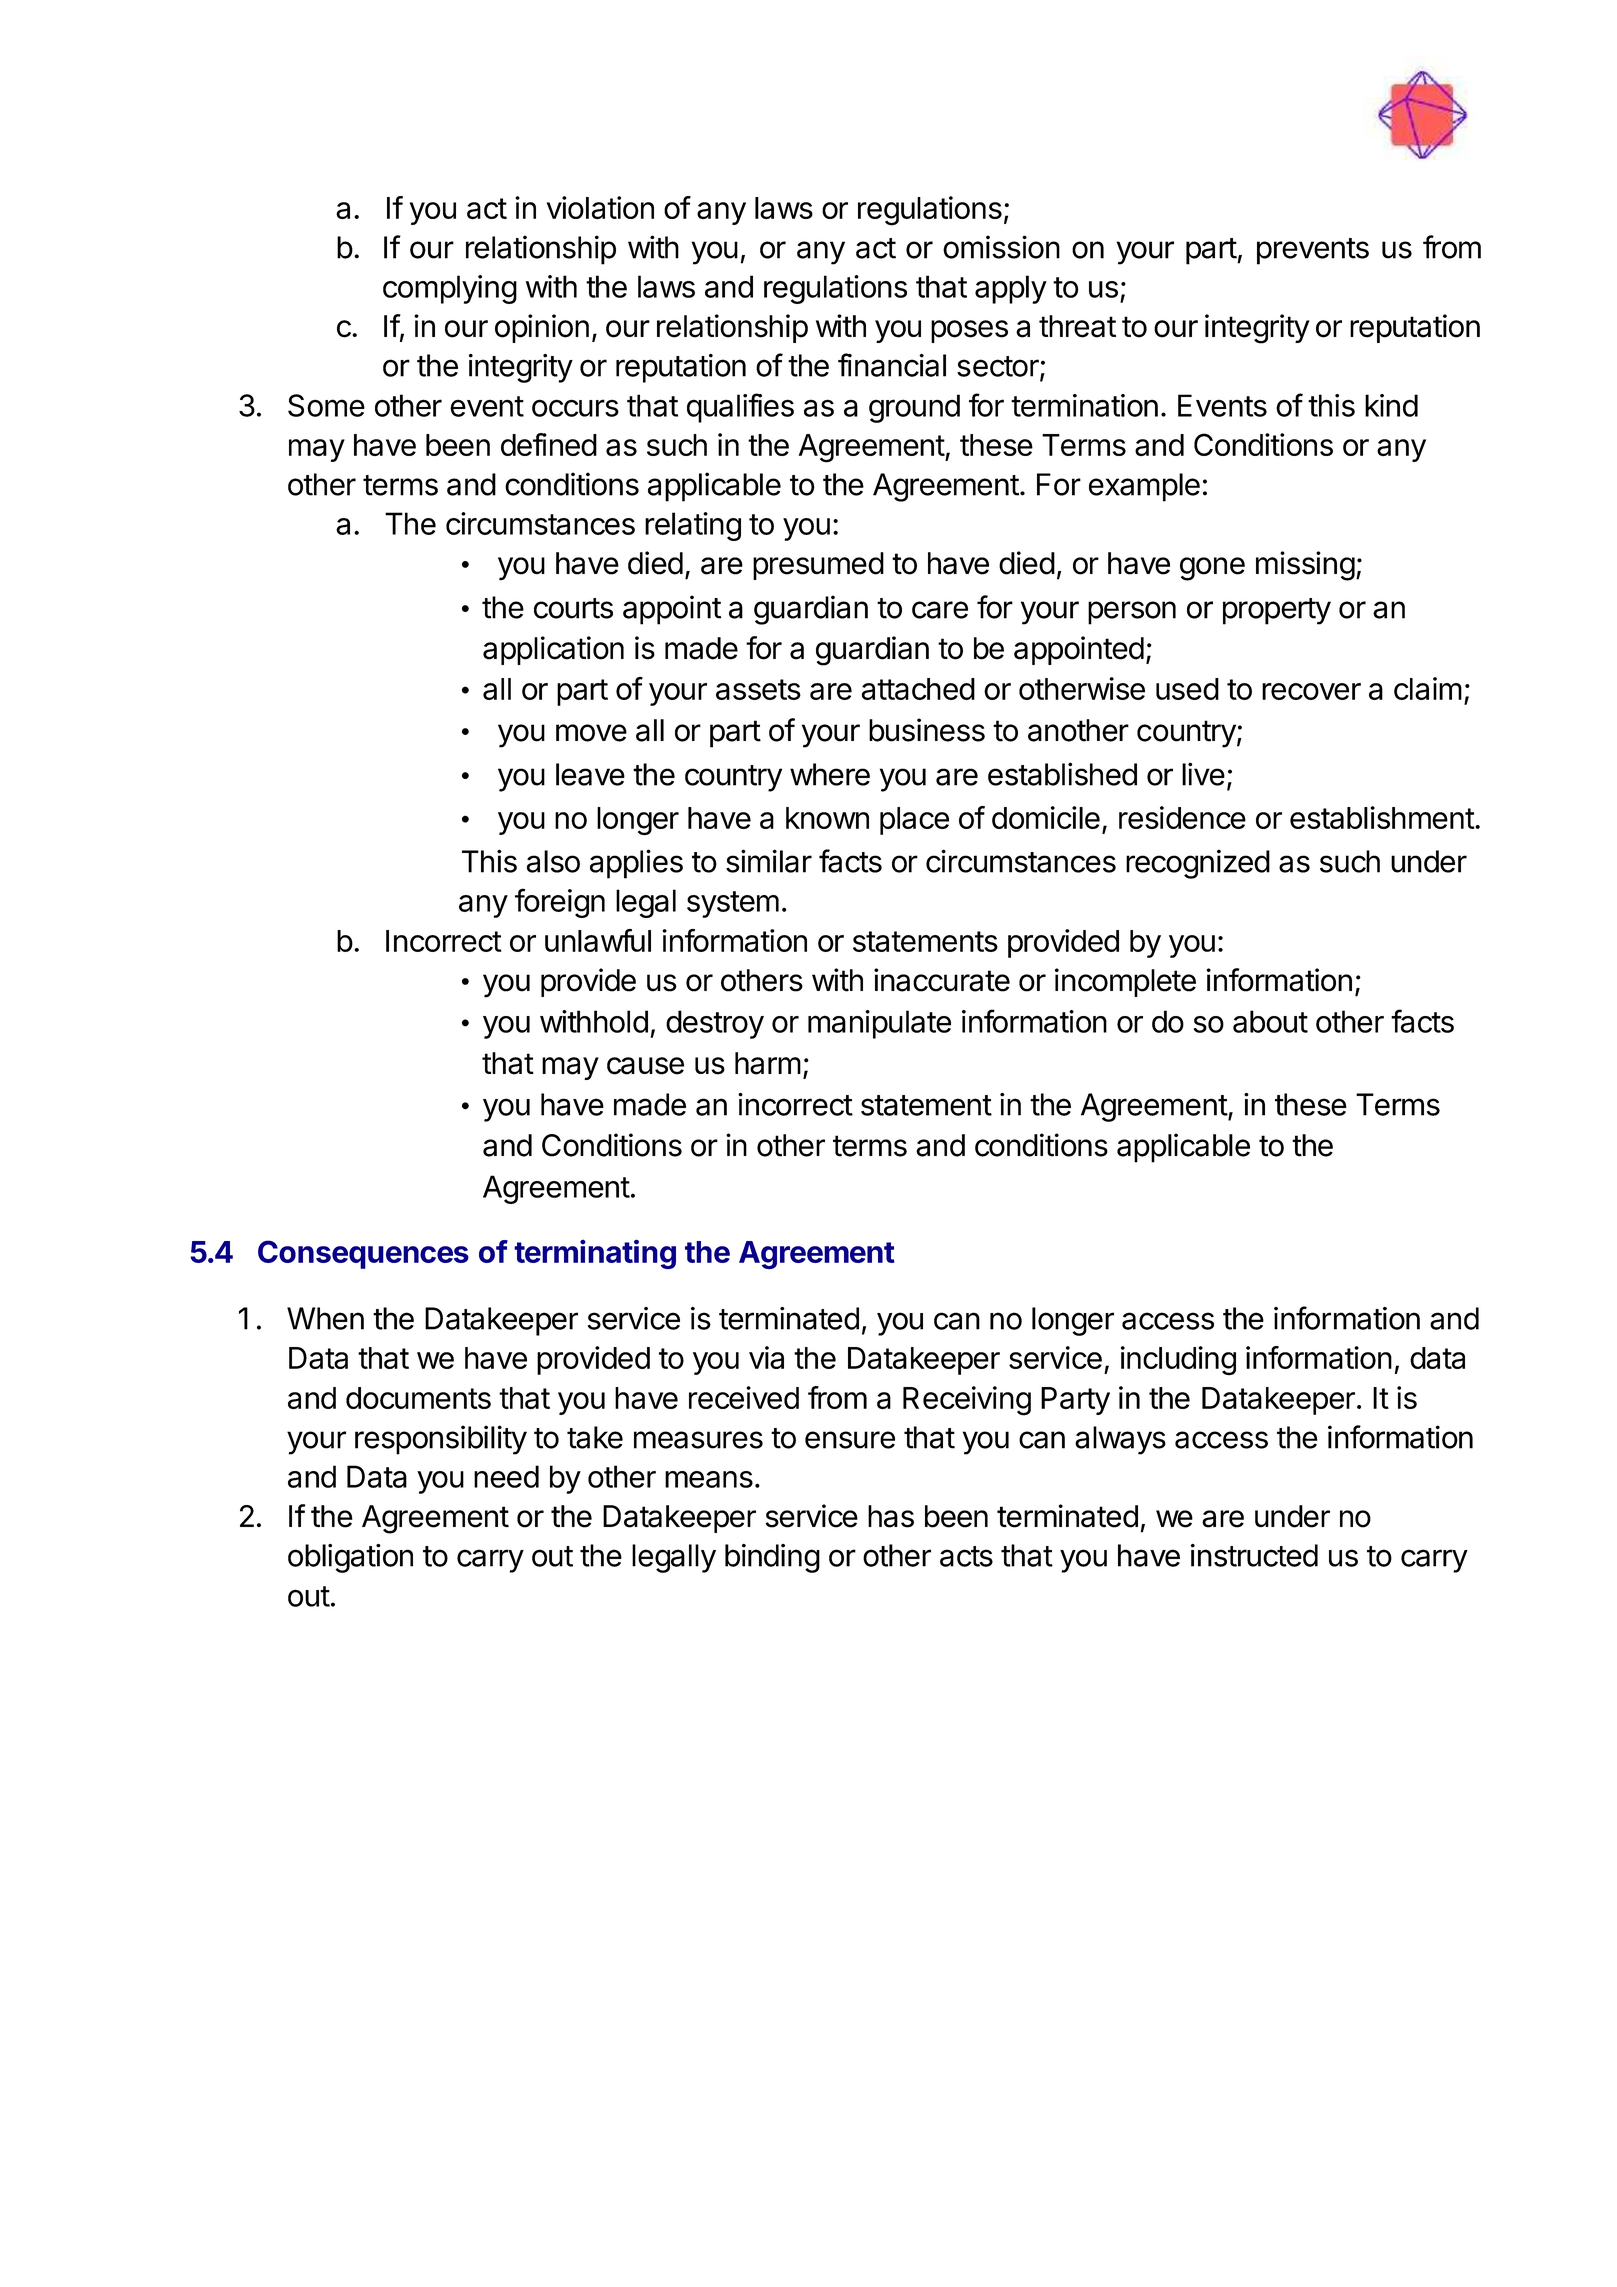  What do you see at coordinates (1001, 247) in the screenshot?
I see `omission` at bounding box center [1001, 247].
